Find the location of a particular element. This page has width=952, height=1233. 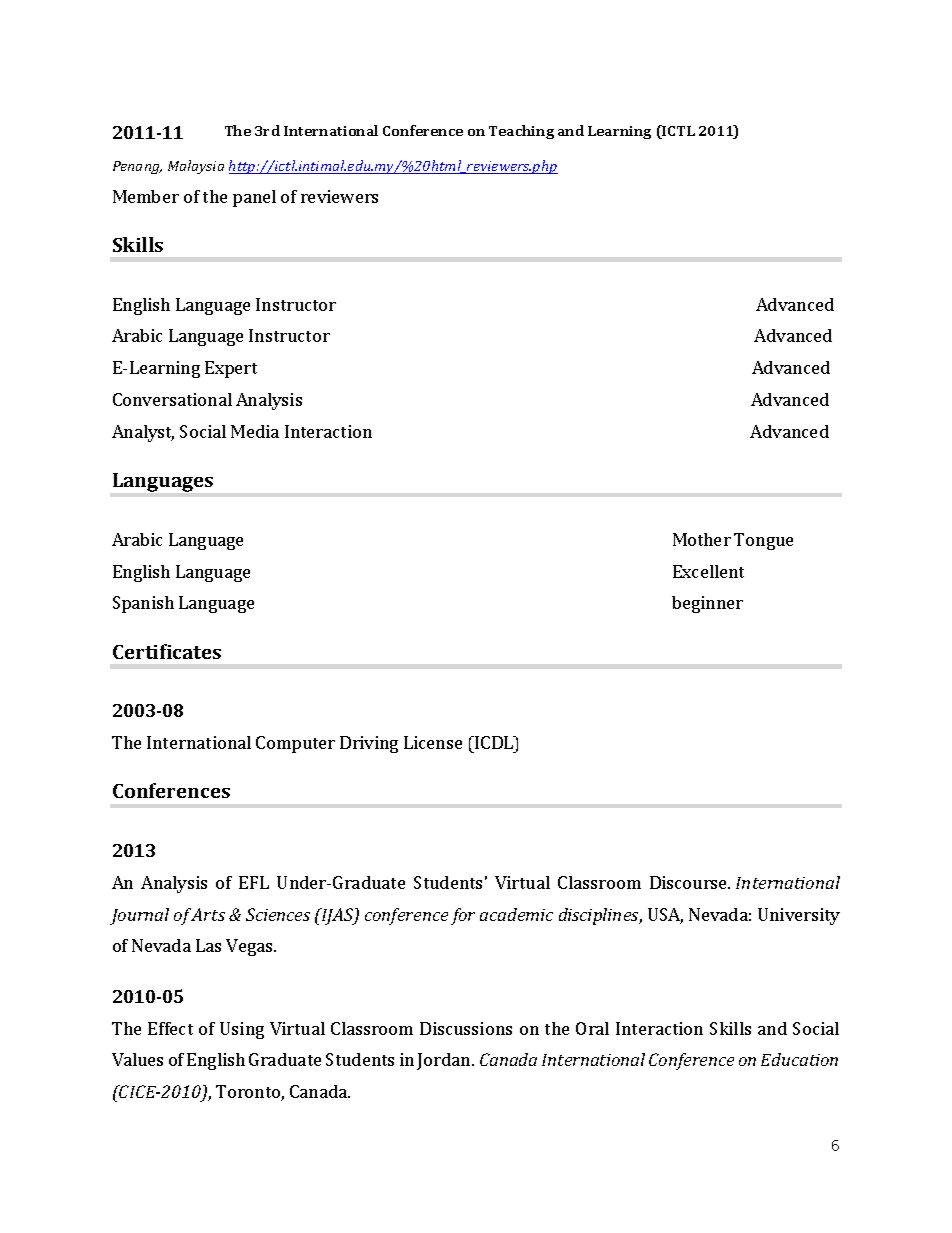

Teaching is located at coordinates (521, 132).
